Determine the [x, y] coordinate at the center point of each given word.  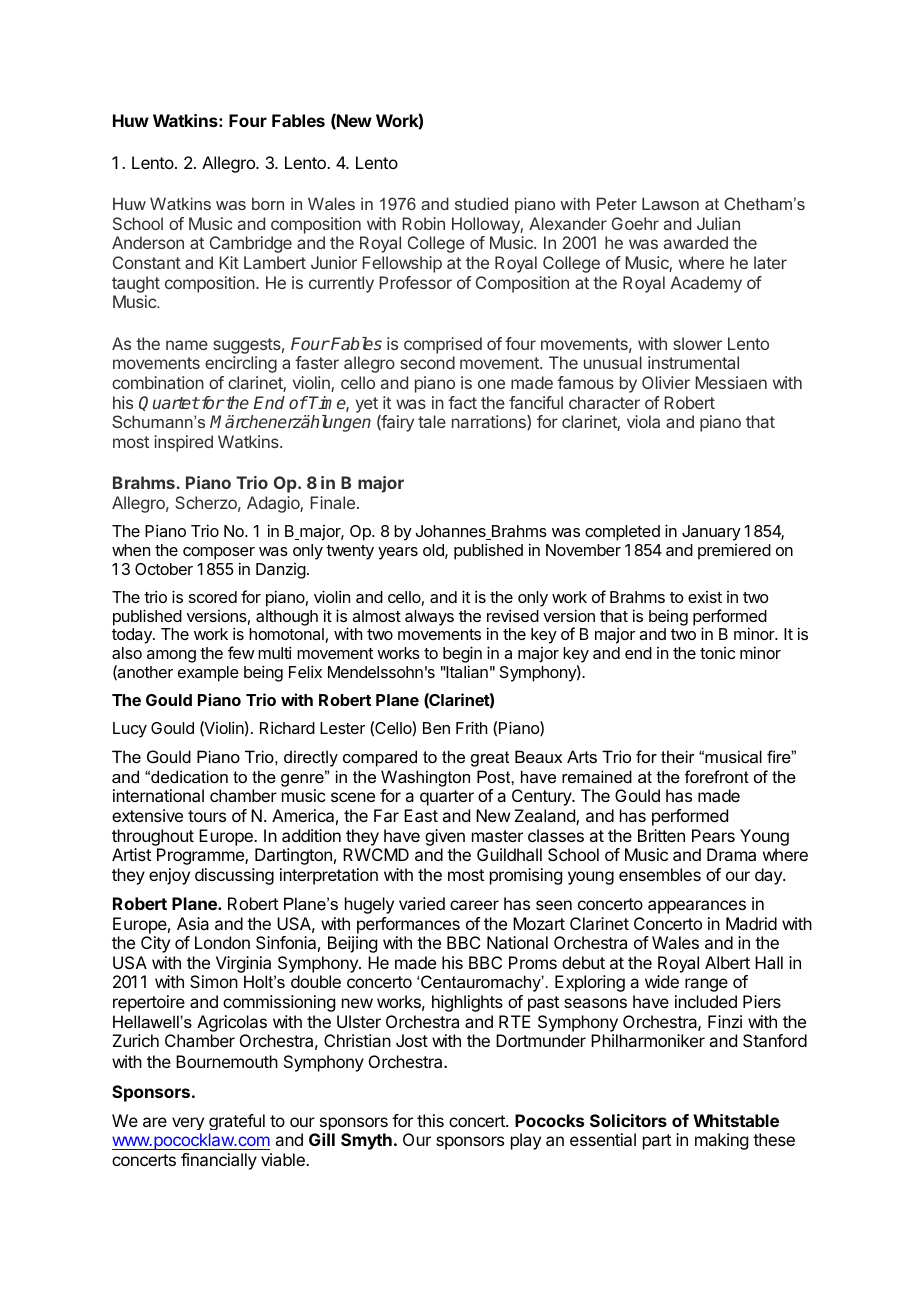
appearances [697, 907]
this [430, 1120]
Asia [193, 923]
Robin [423, 223]
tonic [717, 653]
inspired [183, 443]
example [208, 674]
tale [432, 421]
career [474, 905]
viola [643, 421]
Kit [229, 262]
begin [462, 656]
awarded [696, 242]
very [188, 1123]
